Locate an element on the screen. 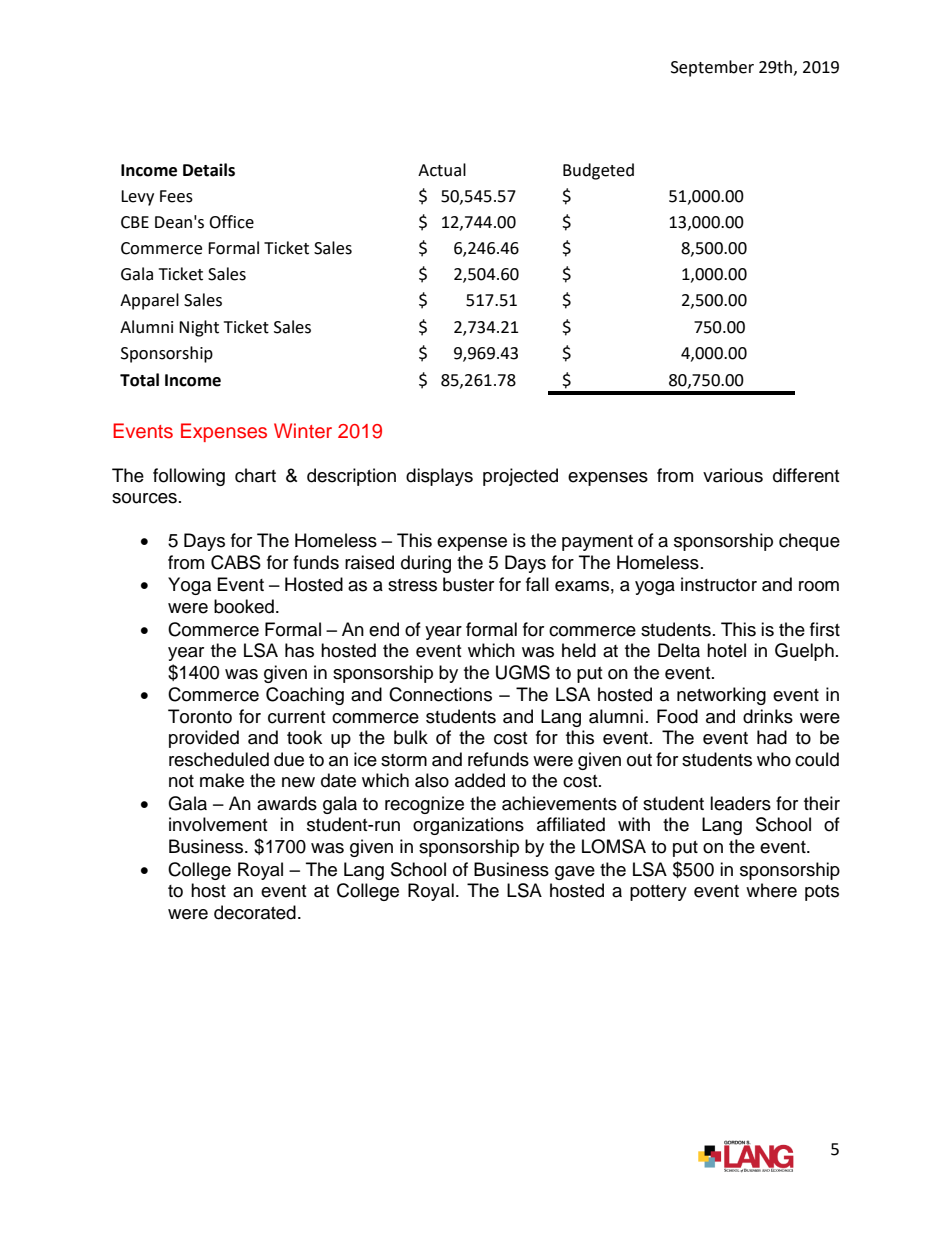  networking is located at coordinates (721, 696).
